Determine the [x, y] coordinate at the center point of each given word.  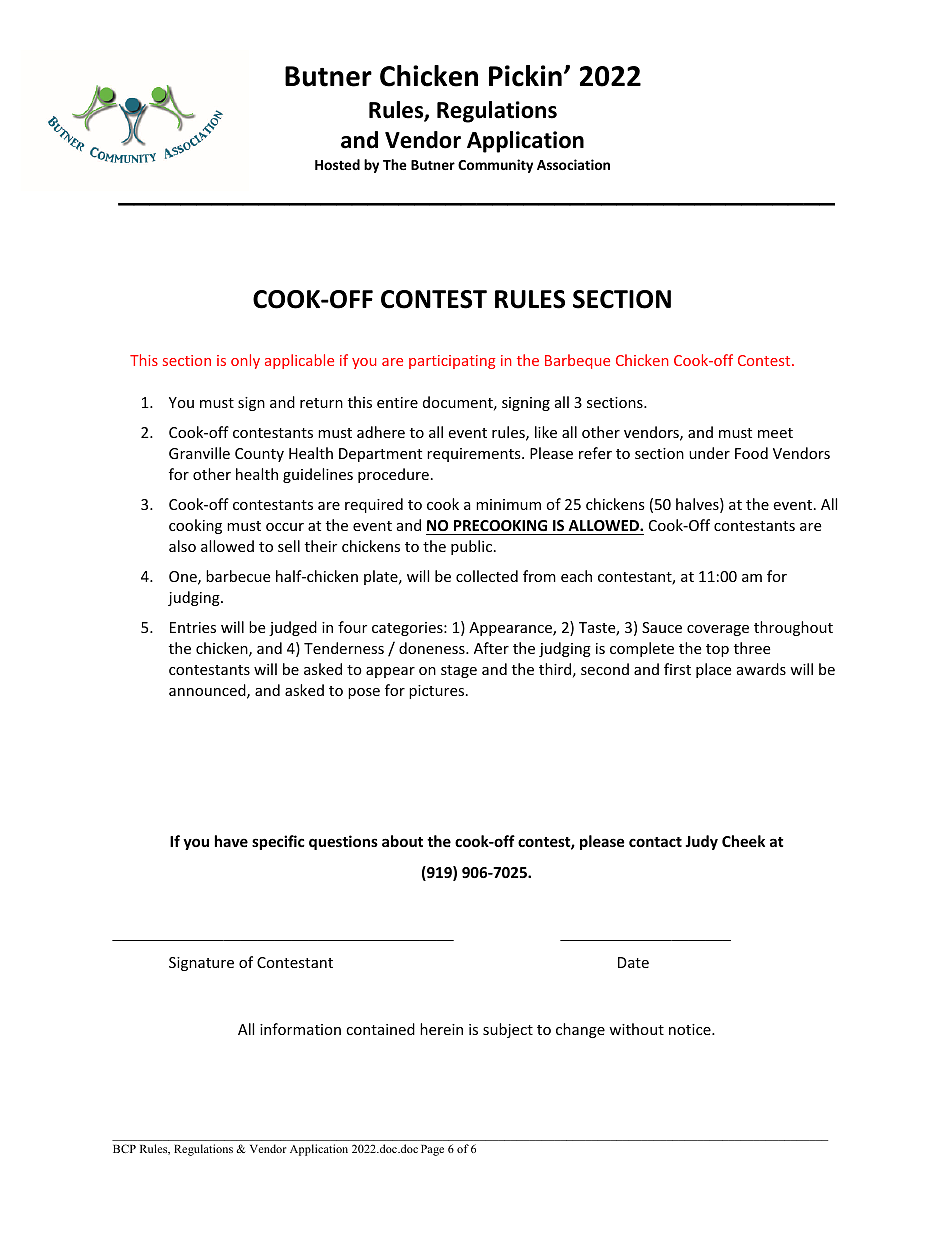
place [713, 670]
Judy [701, 842]
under [709, 453]
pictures [438, 692]
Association [573, 164]
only [245, 361]
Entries [193, 627]
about [402, 841]
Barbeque [577, 361]
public [471, 547]
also [182, 546]
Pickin [525, 76]
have [231, 841]
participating [452, 362]
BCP [124, 1148]
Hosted [337, 164]
